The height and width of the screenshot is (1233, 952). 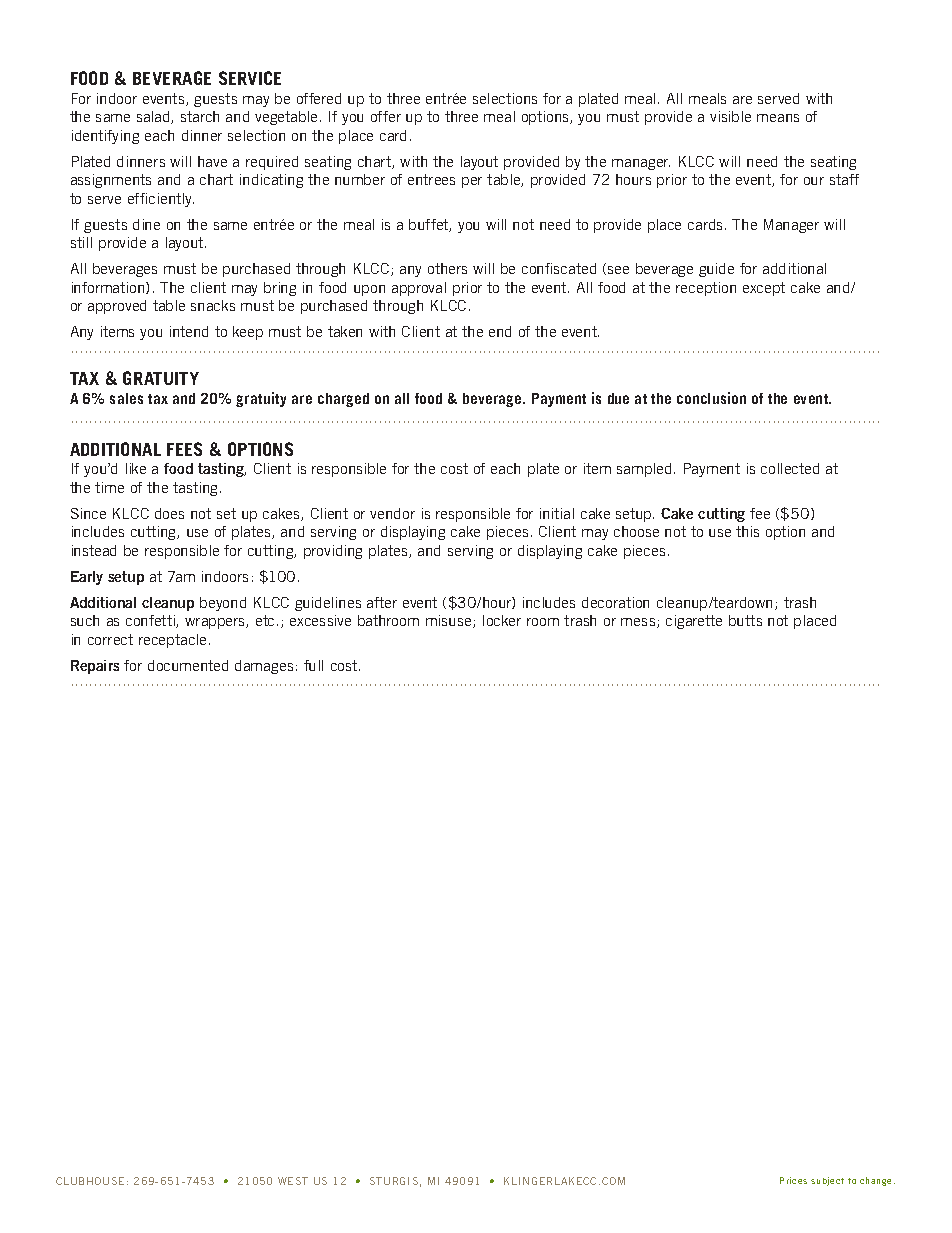 I want to click on intend, so click(x=189, y=331).
